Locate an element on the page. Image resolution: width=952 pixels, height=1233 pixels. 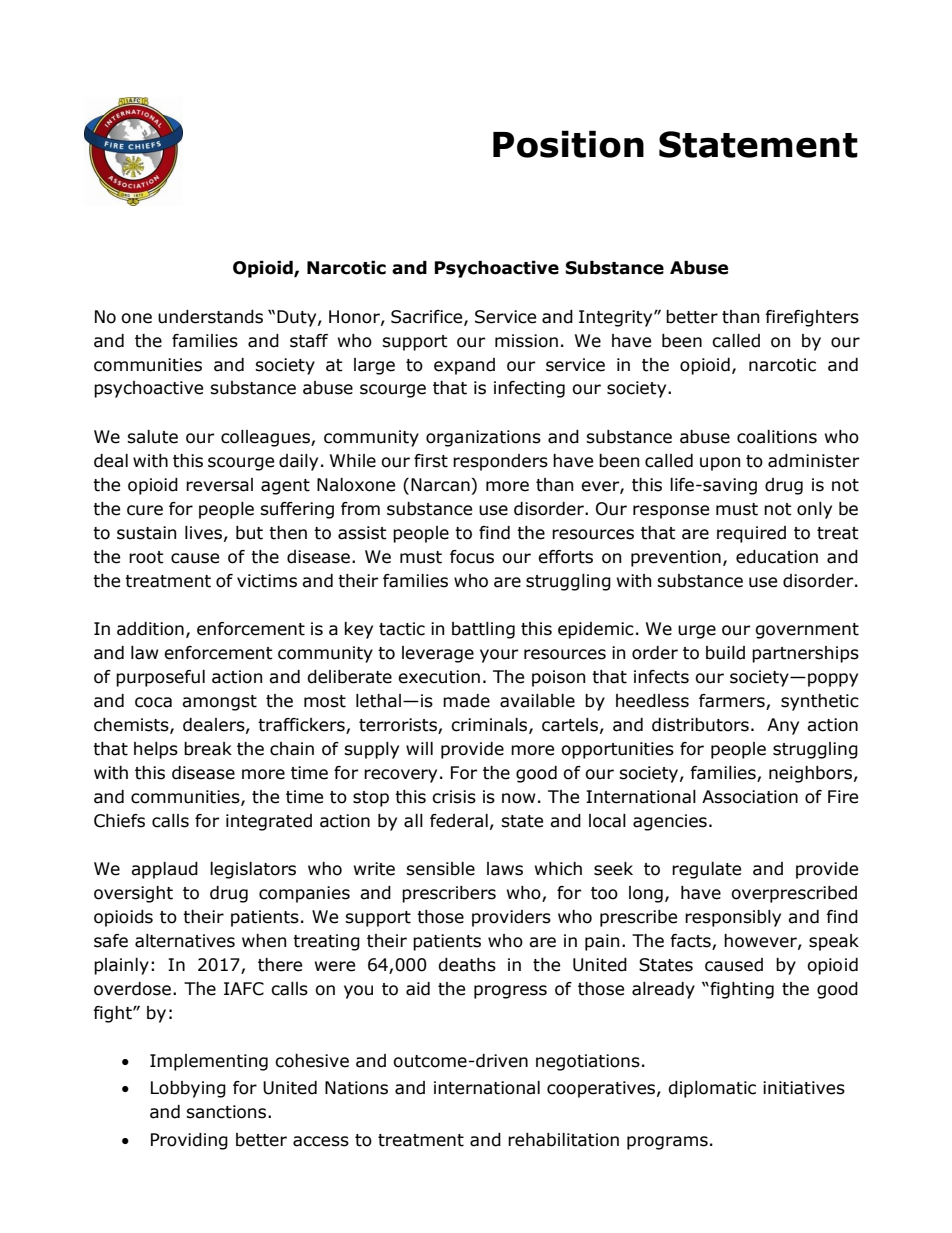
addition is located at coordinates (150, 629).
